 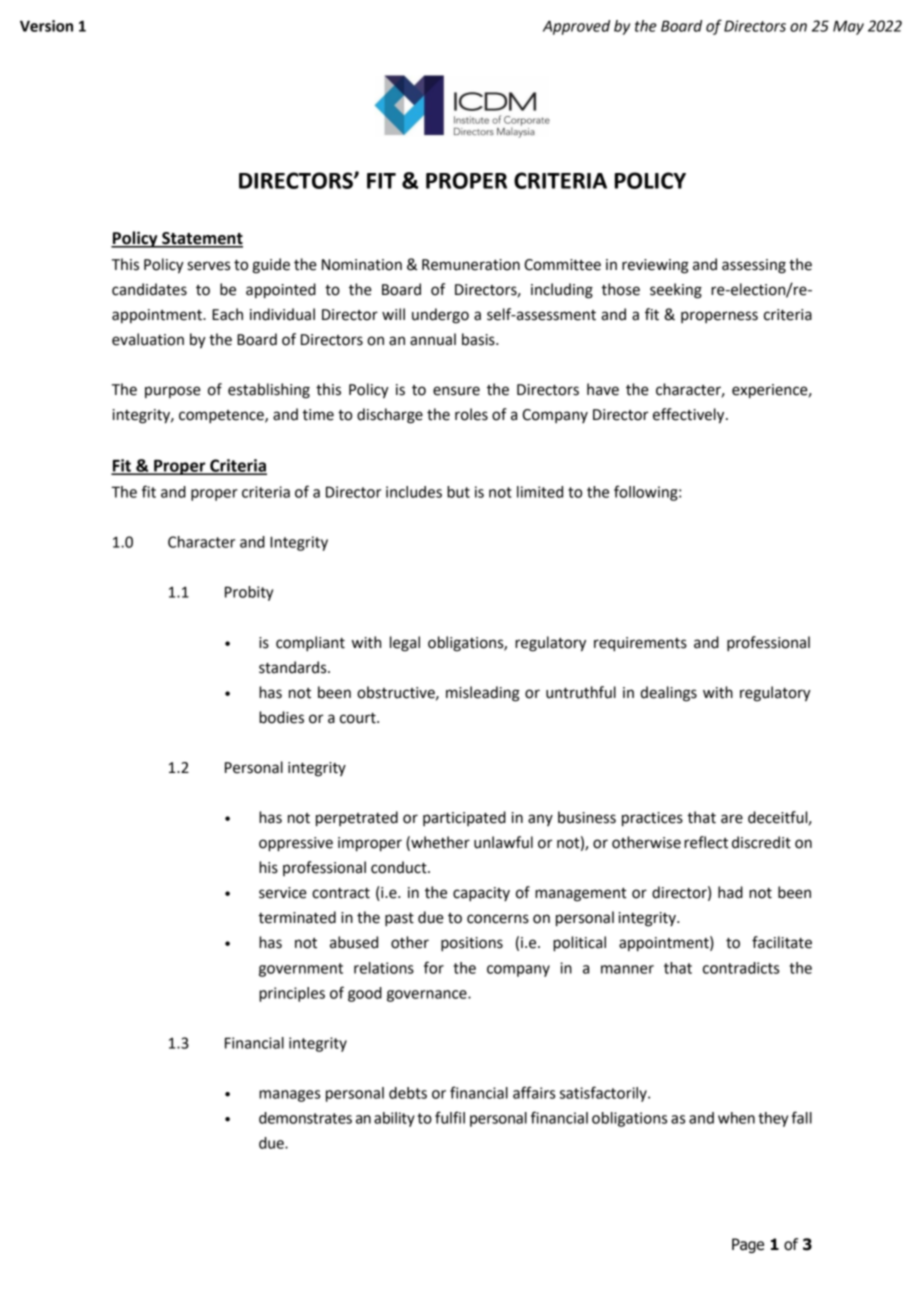 I want to click on Version, so click(x=46, y=26).
